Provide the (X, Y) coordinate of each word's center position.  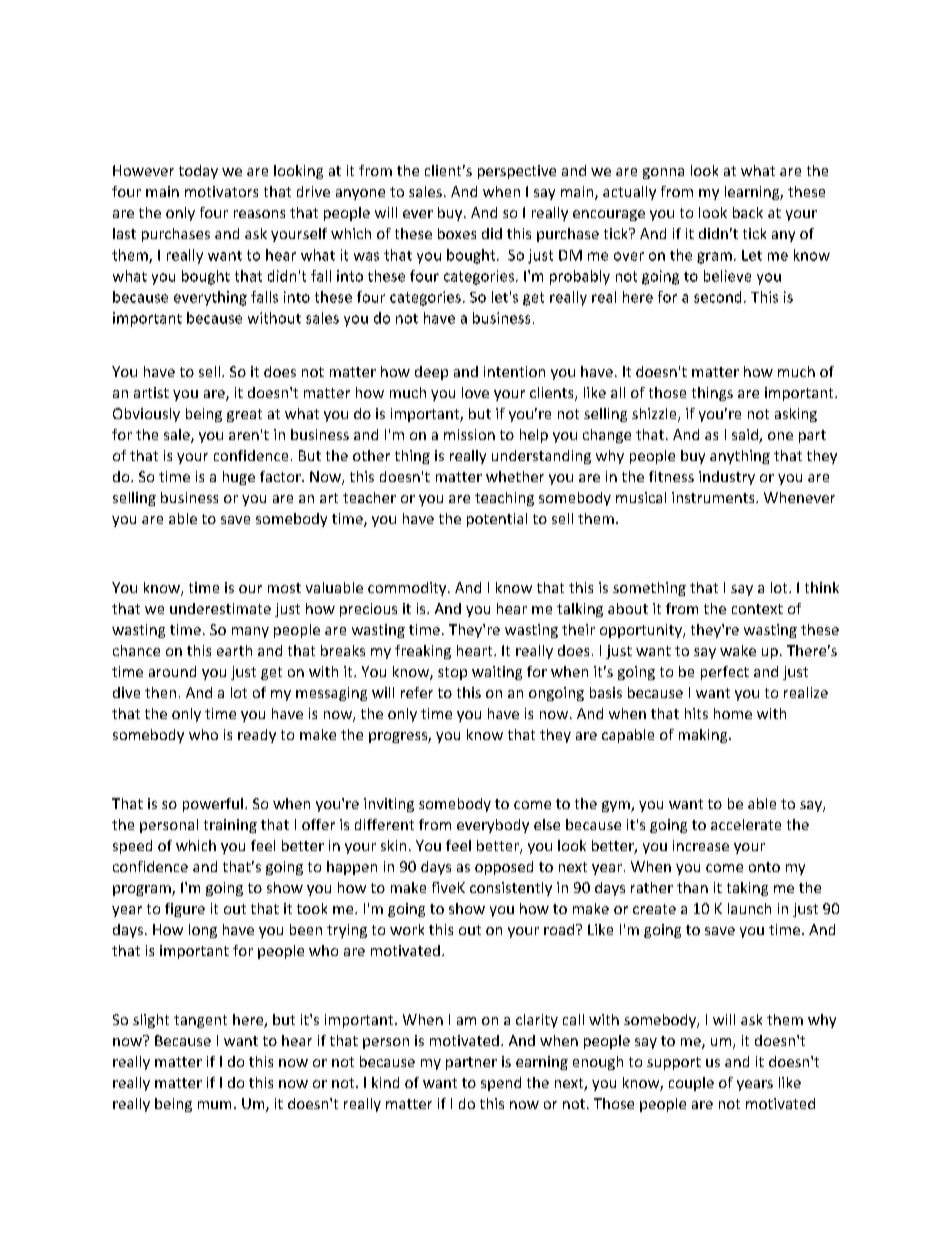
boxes (457, 233)
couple (691, 1084)
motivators (221, 191)
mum (214, 1105)
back (748, 212)
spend (501, 1084)
